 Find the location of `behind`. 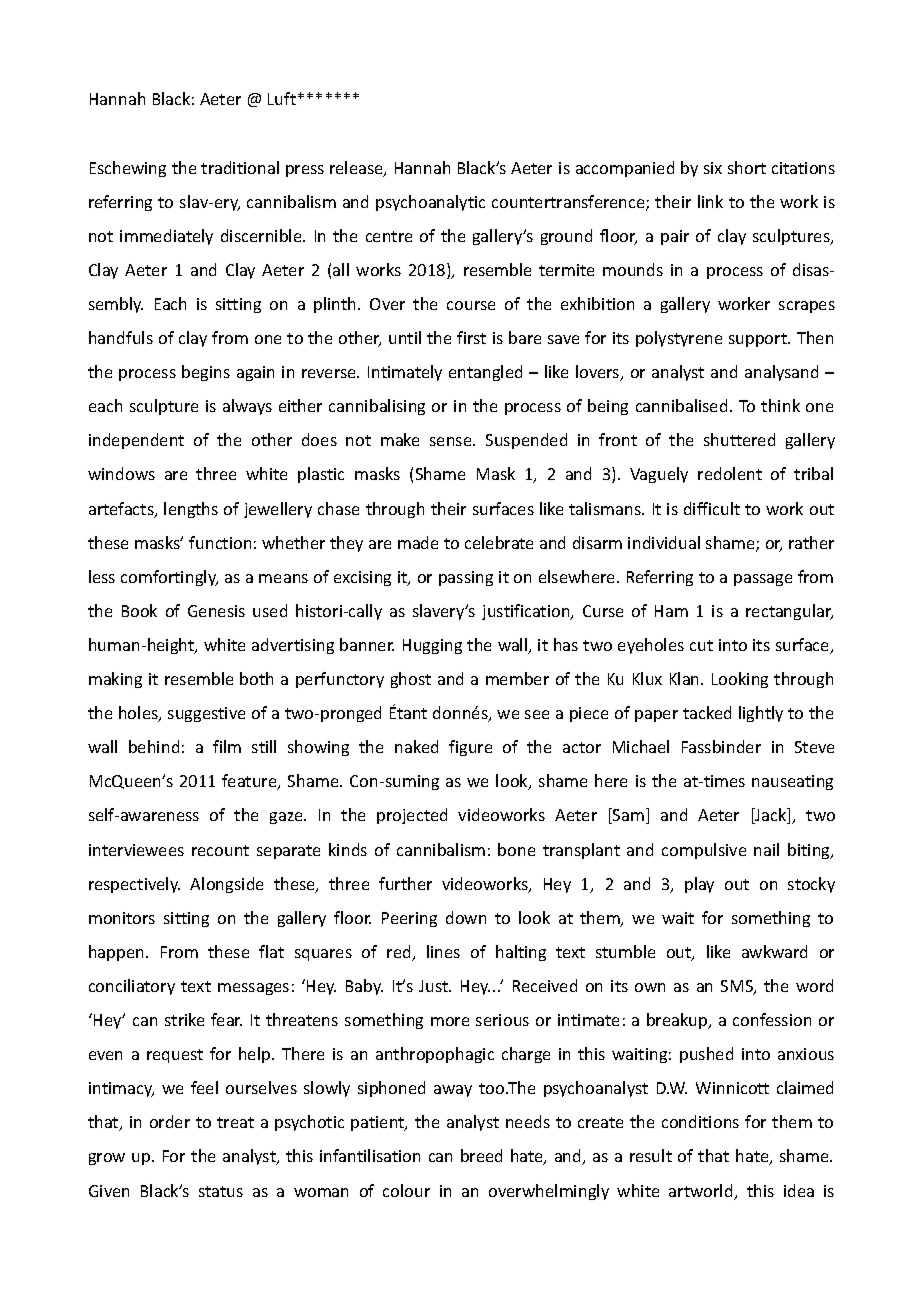

behind is located at coordinates (154, 746).
